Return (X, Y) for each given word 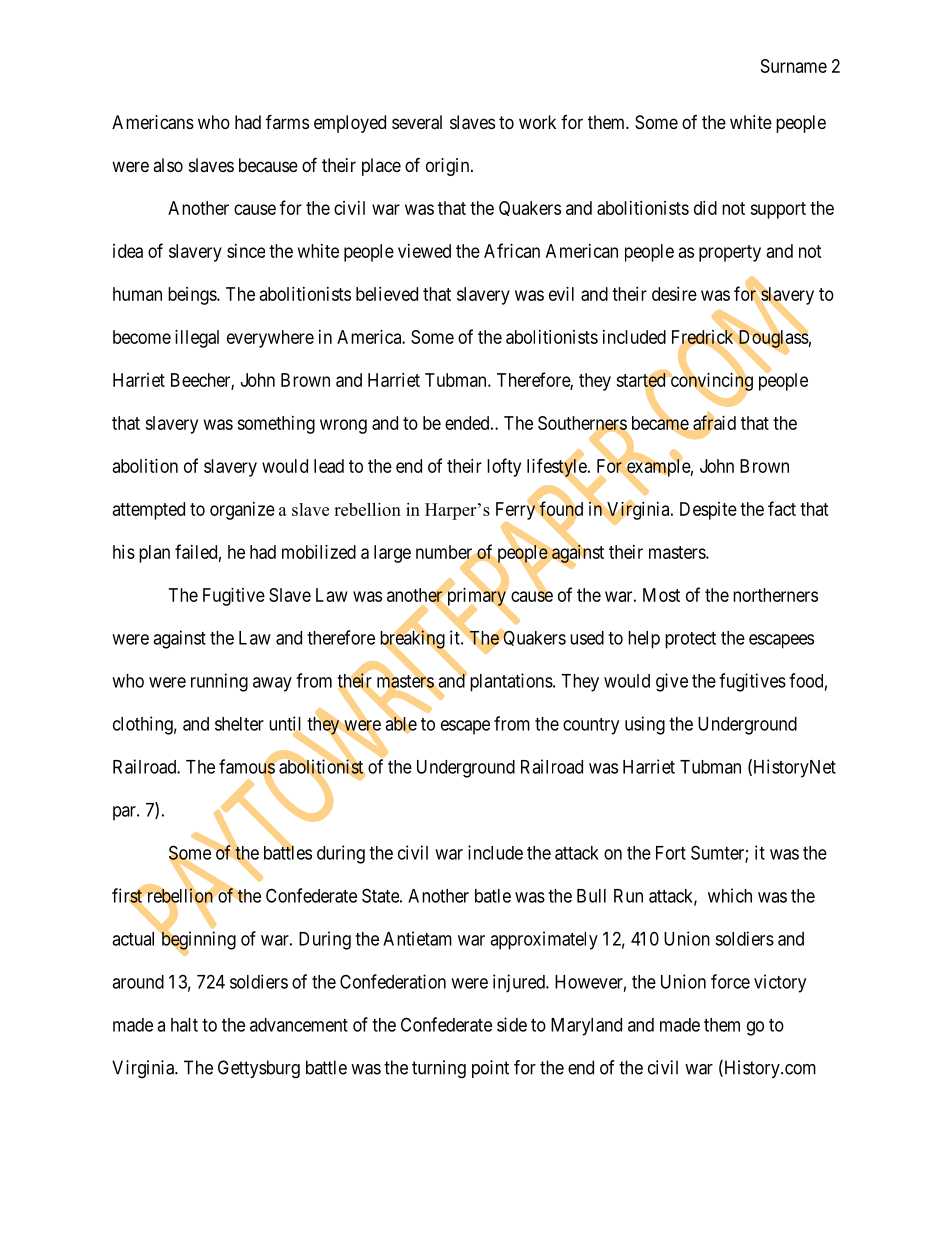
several (417, 122)
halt (184, 1025)
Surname (794, 66)
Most (661, 595)
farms (287, 121)
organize (242, 511)
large (392, 554)
